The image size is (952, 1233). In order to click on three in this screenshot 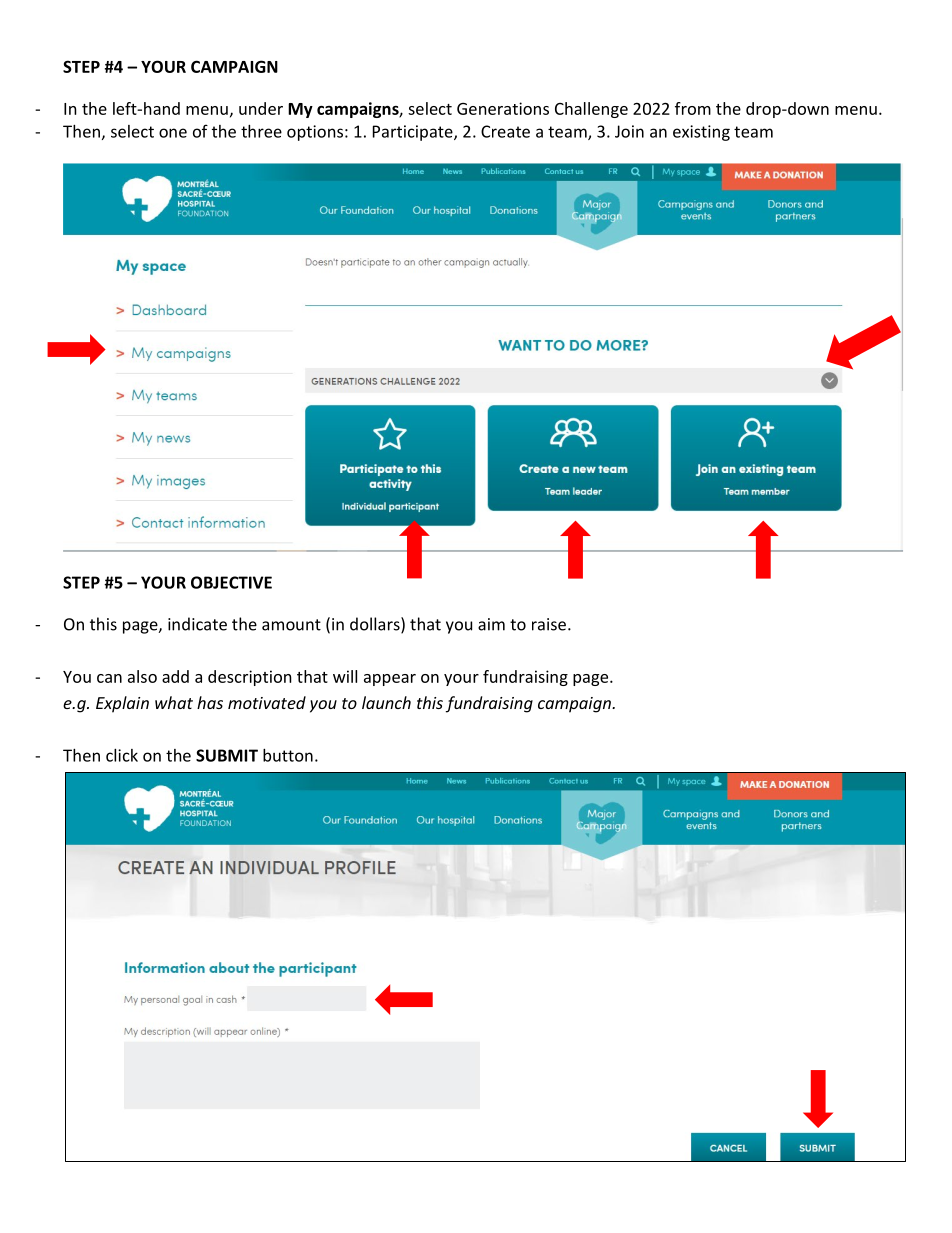, I will do `click(261, 131)`.
